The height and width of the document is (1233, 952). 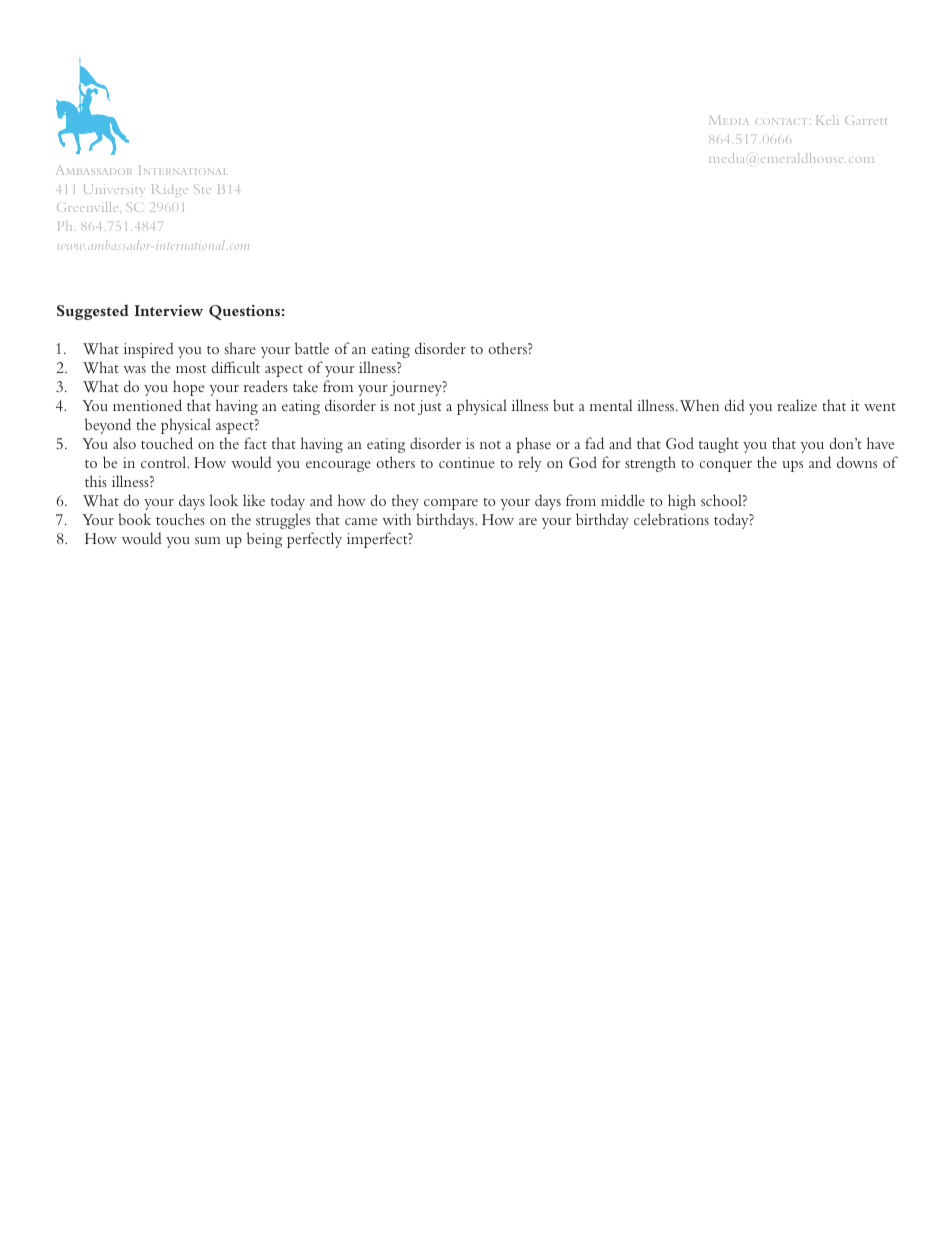 I want to click on phase, so click(x=533, y=445).
